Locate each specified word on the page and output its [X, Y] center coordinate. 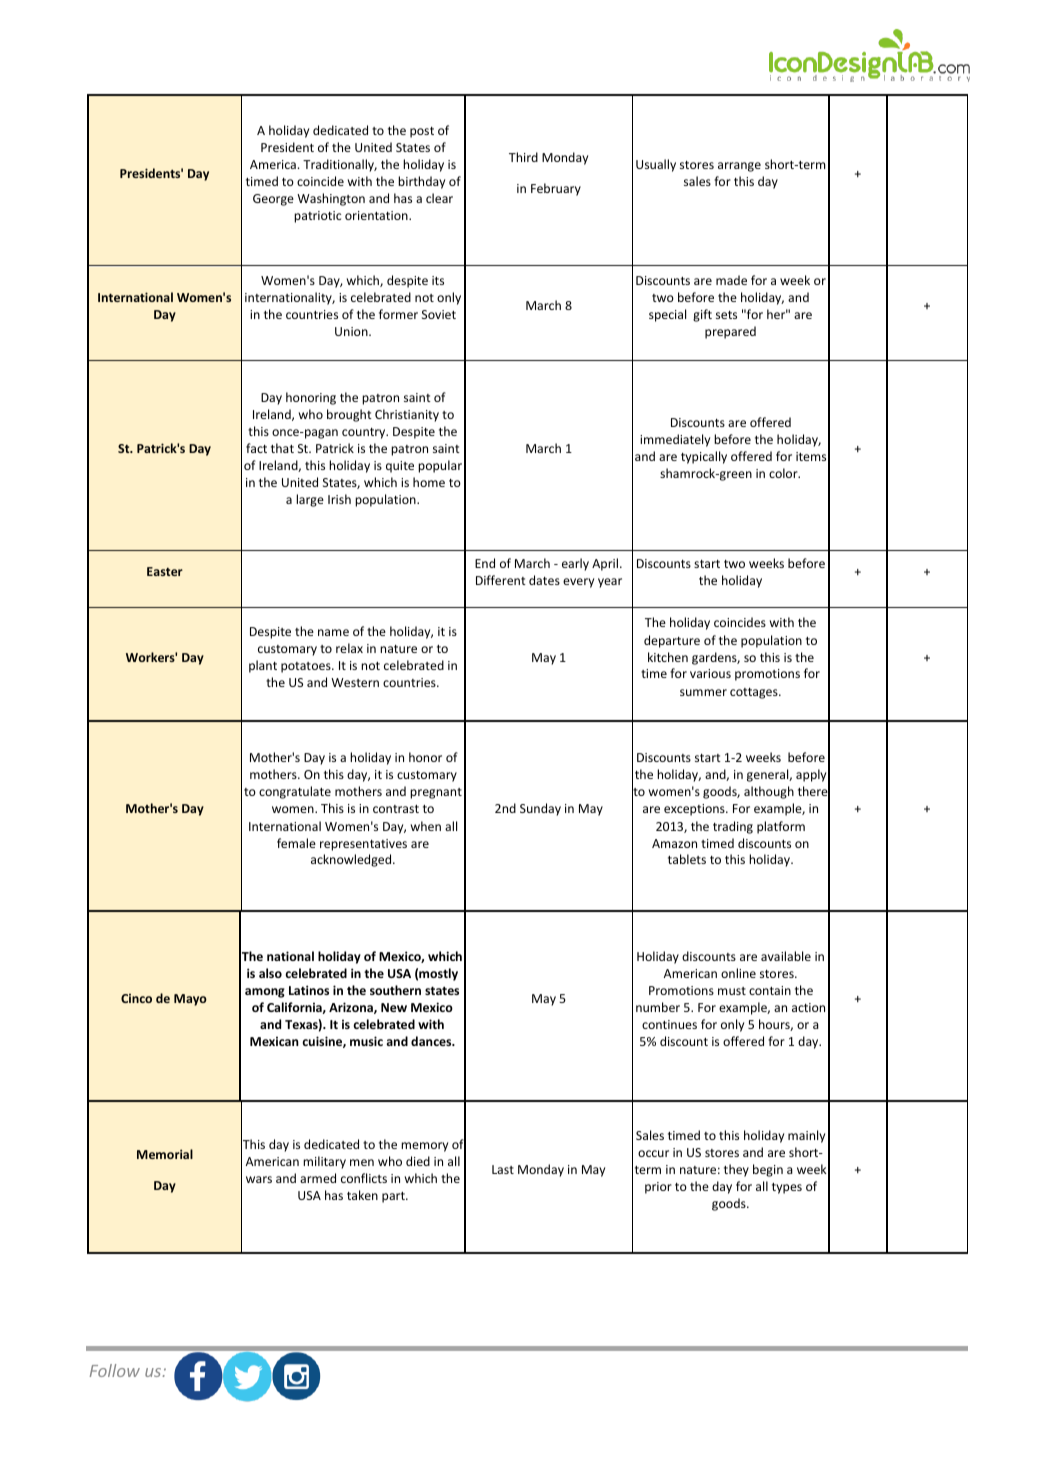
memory [424, 1147]
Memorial [165, 1154]
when [426, 826]
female [296, 843]
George [273, 200]
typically [704, 457]
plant [263, 666]
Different [501, 580]
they [736, 1170]
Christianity [407, 415]
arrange [739, 167]
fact [256, 448]
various [710, 673]
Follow [115, 1370]
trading [733, 827]
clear [439, 198]
